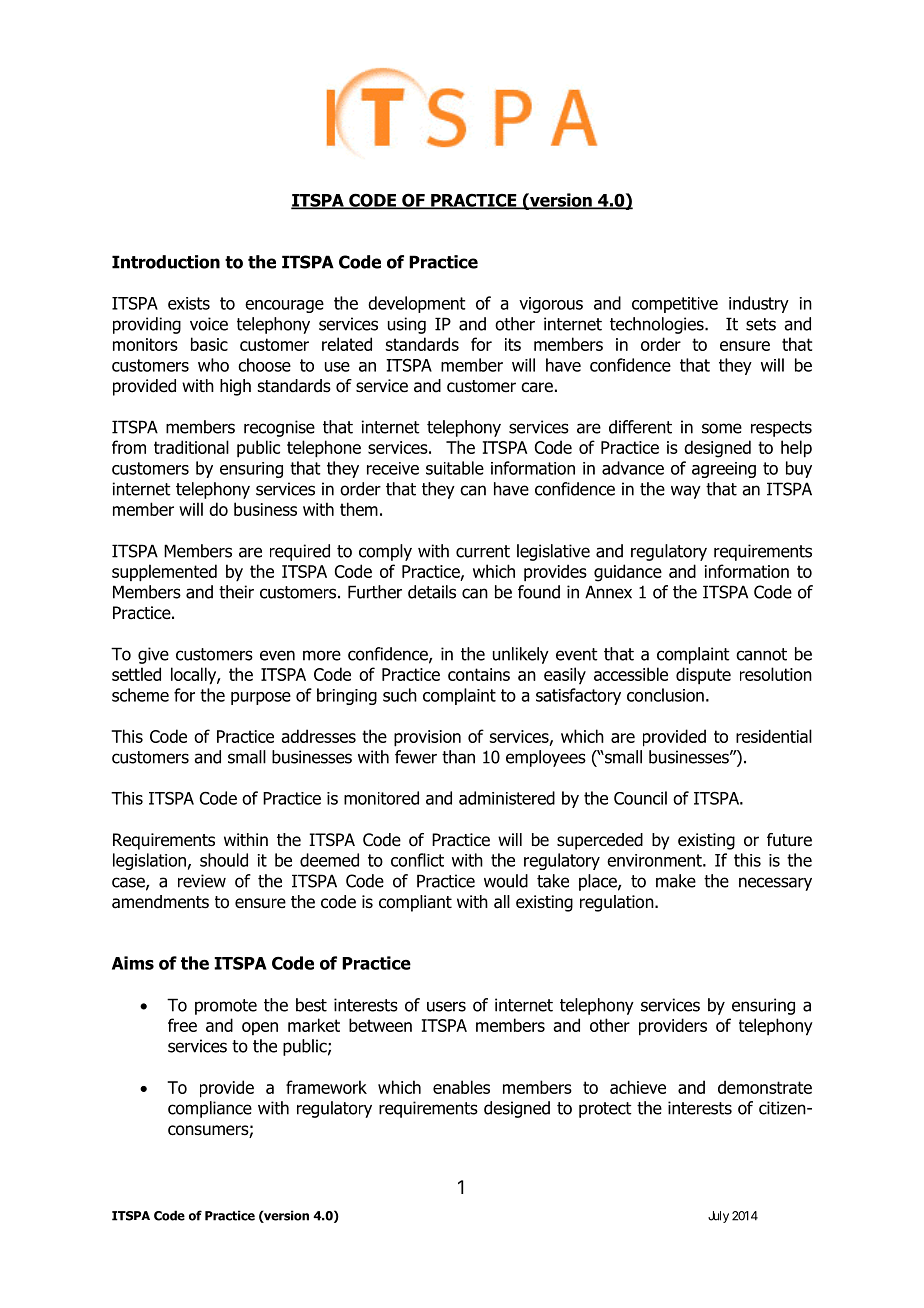  What do you see at coordinates (210, 1109) in the image?
I see `compliance` at bounding box center [210, 1109].
